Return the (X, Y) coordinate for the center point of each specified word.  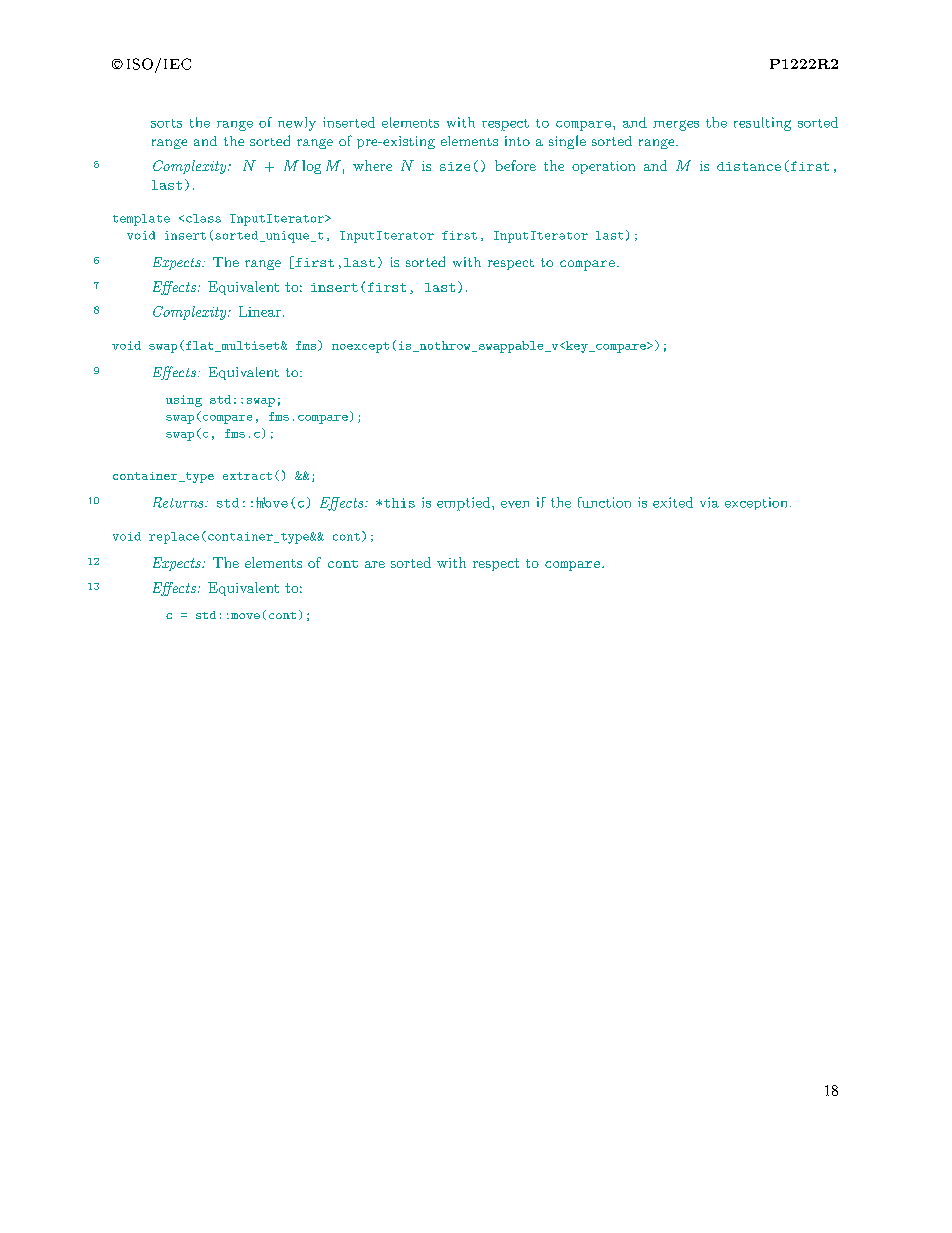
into (517, 141)
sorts (166, 123)
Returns (179, 502)
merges (676, 125)
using (184, 401)
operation (603, 167)
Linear (260, 311)
